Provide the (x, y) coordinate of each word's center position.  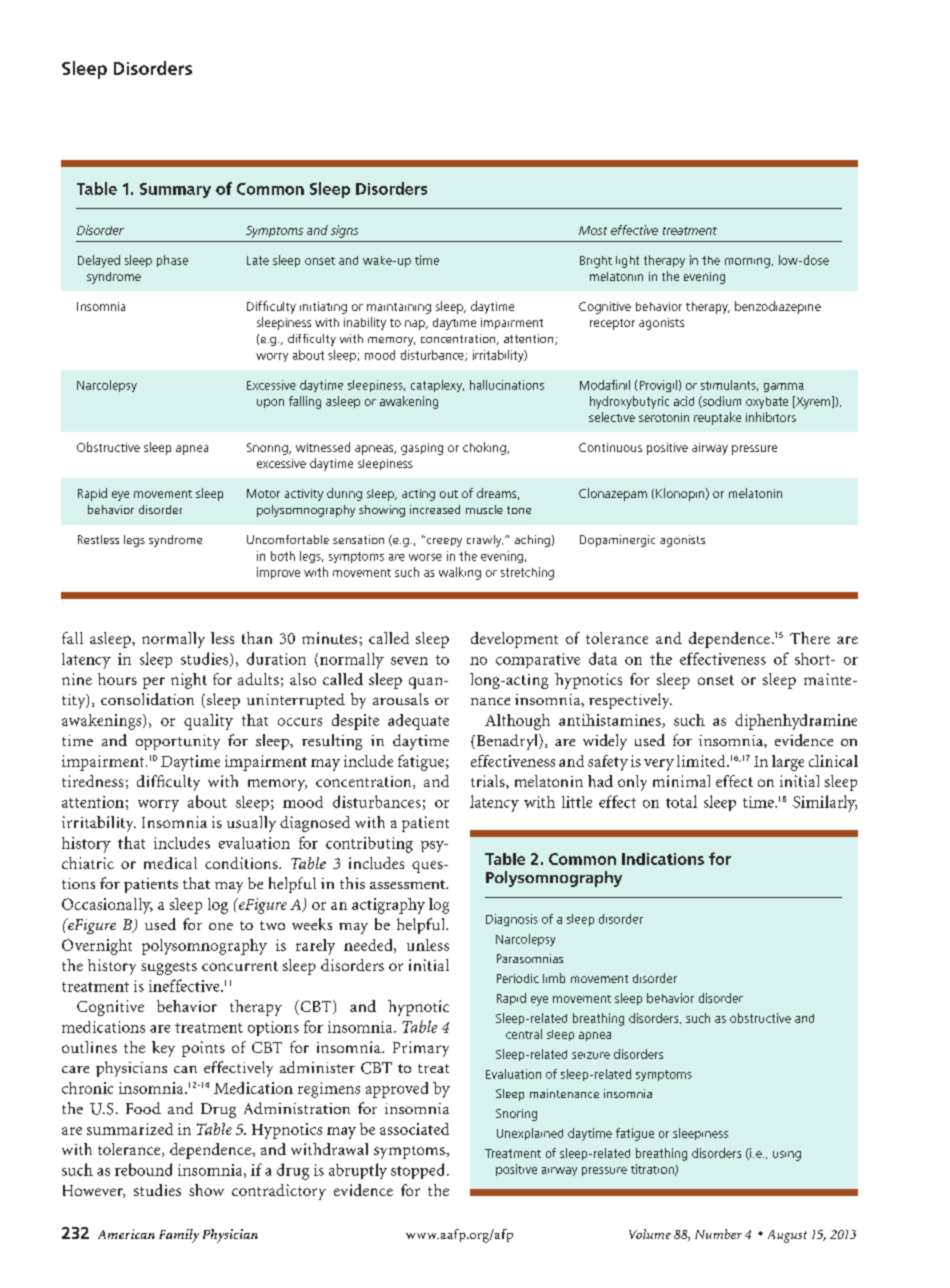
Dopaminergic (617, 541)
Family (179, 1236)
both (283, 556)
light (627, 262)
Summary (175, 190)
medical (170, 863)
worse (425, 557)
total (681, 801)
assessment (408, 884)
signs (344, 231)
